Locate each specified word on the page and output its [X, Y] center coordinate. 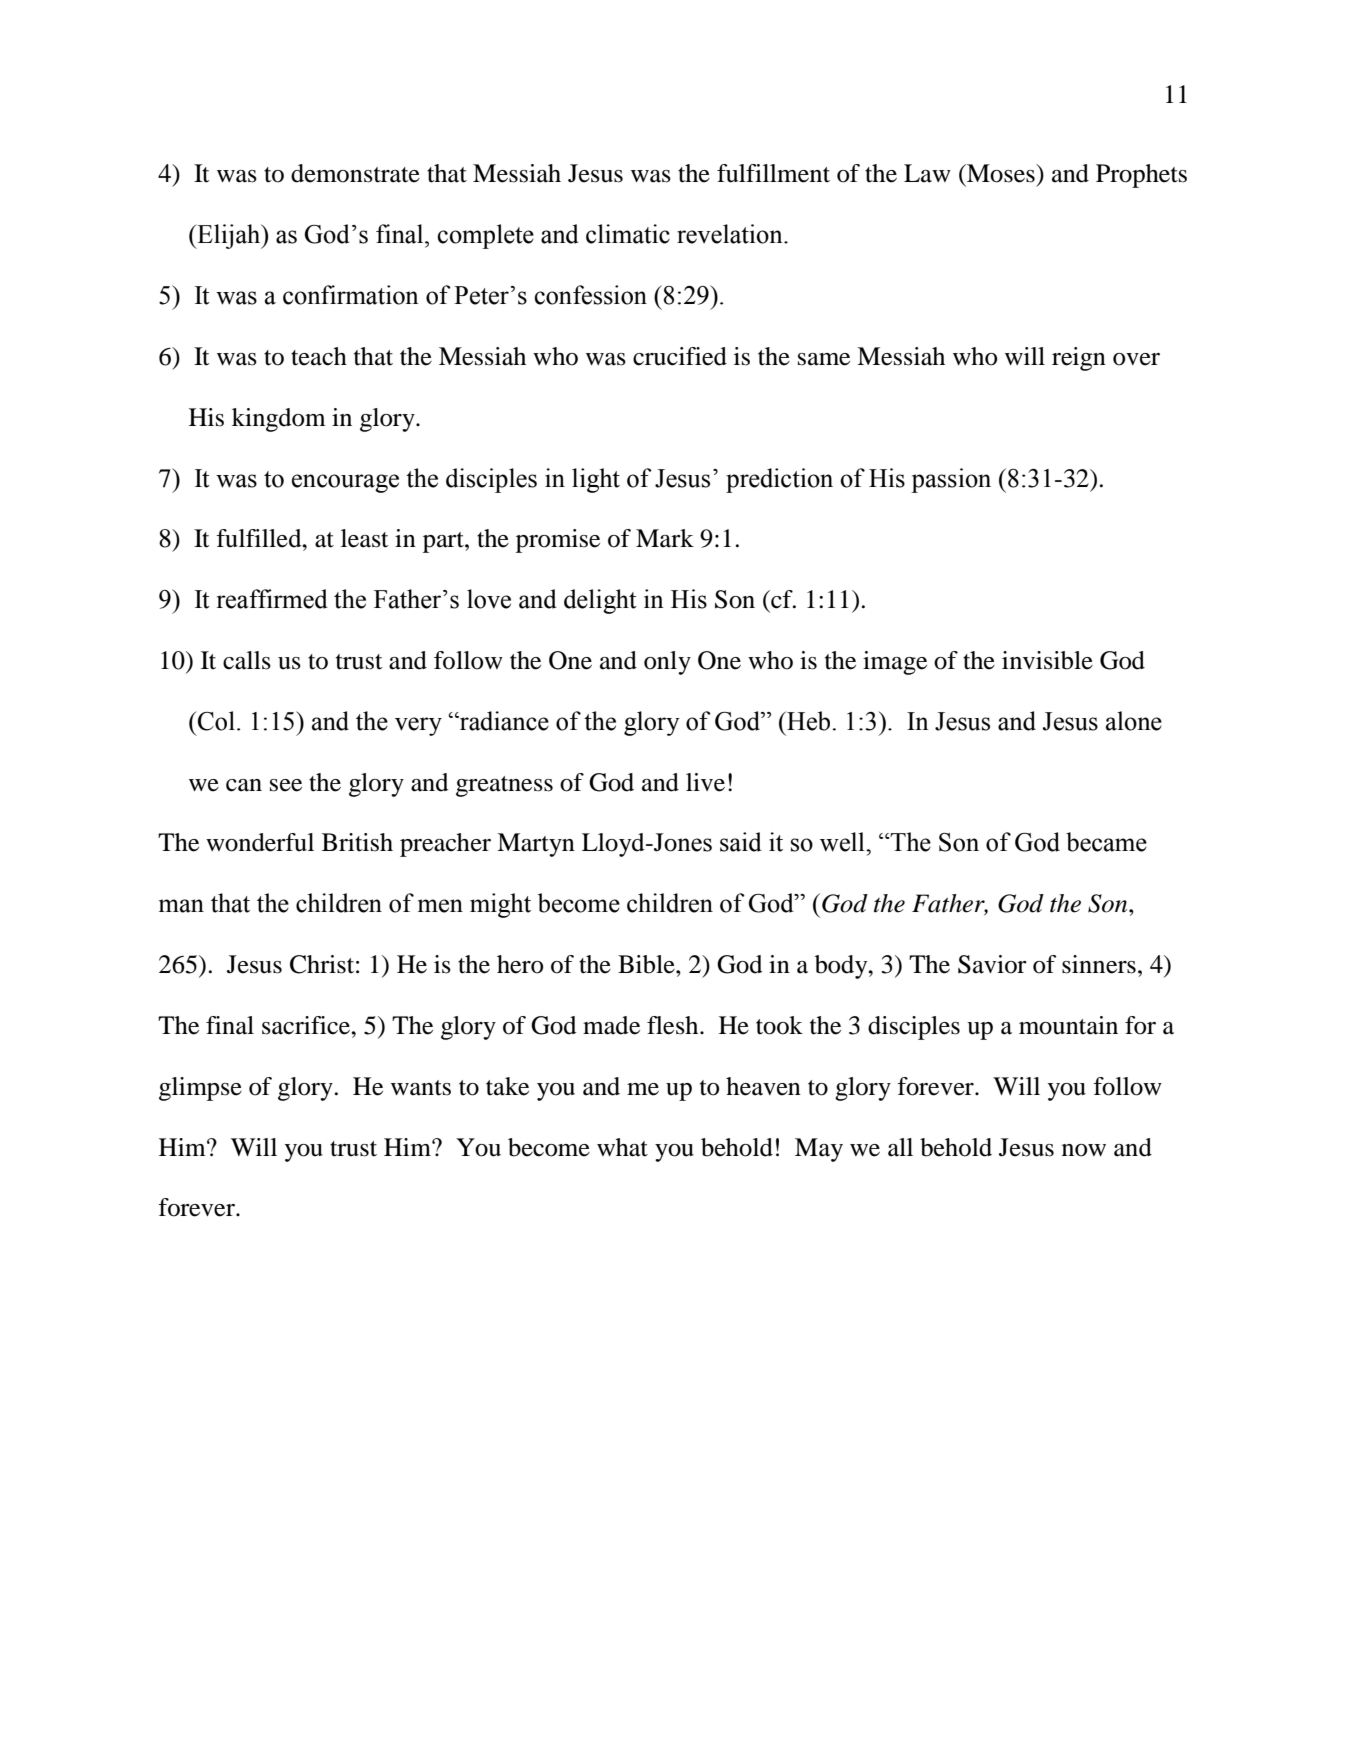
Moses [1001, 173]
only [667, 663]
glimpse [200, 1089]
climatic [628, 234]
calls [247, 660]
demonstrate [355, 173]
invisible [1047, 660]
